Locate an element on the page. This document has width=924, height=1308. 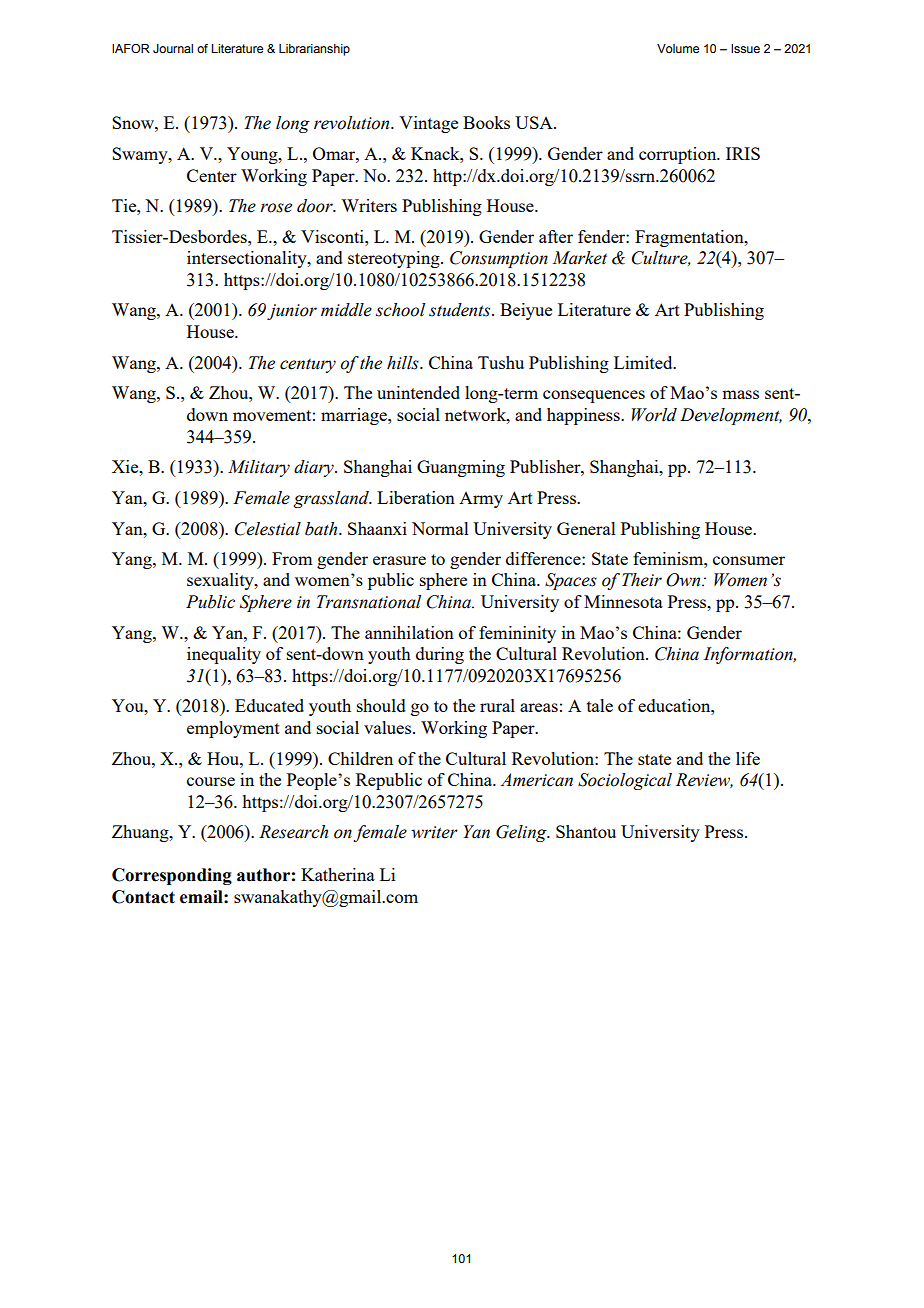
junior is located at coordinates (292, 312).
